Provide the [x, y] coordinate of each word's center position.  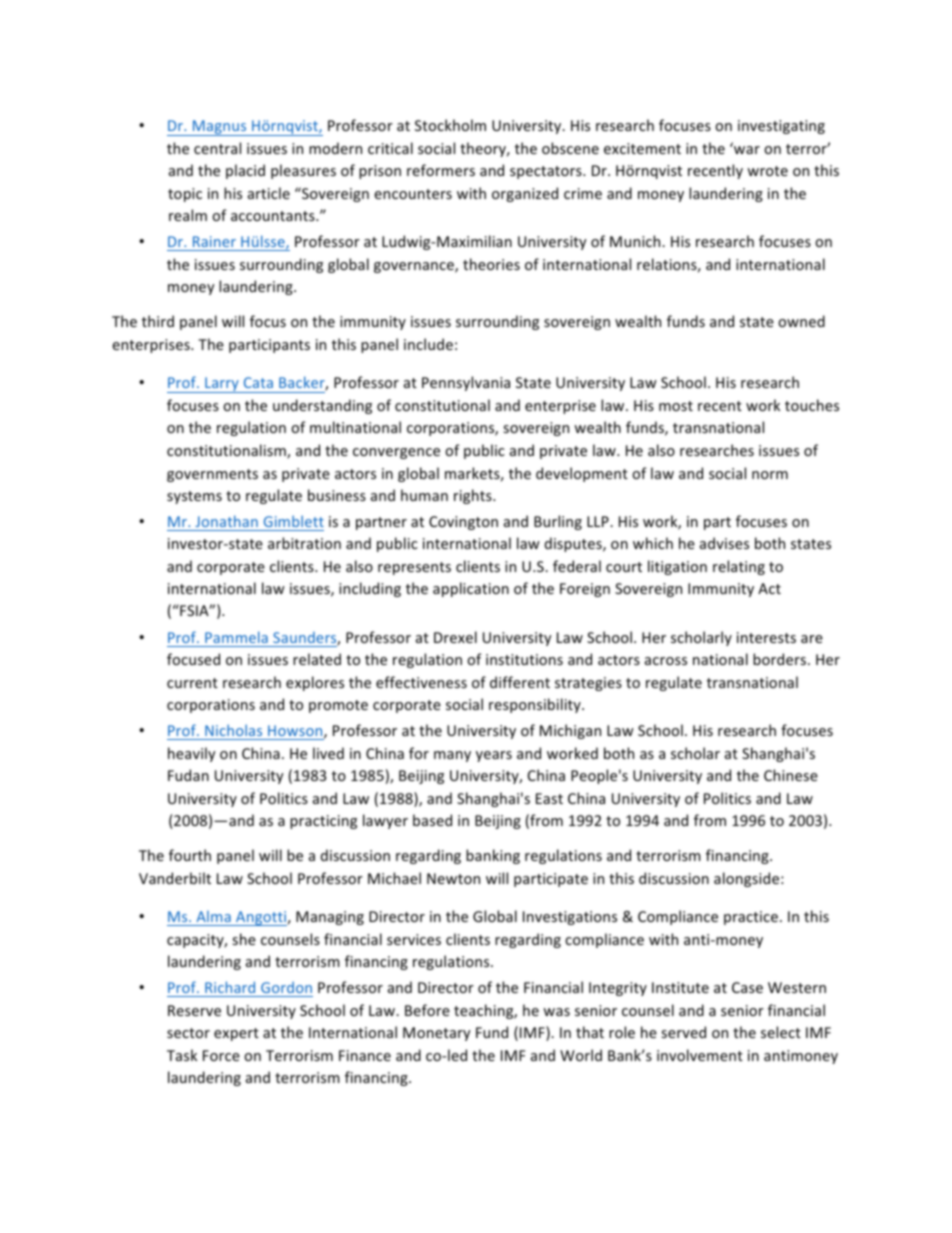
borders [781, 659]
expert [236, 1034]
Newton [453, 878]
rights [474, 496]
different [520, 682]
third [158, 321]
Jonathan [226, 521]
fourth [190, 855]
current [192, 683]
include [428, 344]
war [746, 149]
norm [770, 475]
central [217, 148]
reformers [441, 170]
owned [801, 321]
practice [751, 918]
